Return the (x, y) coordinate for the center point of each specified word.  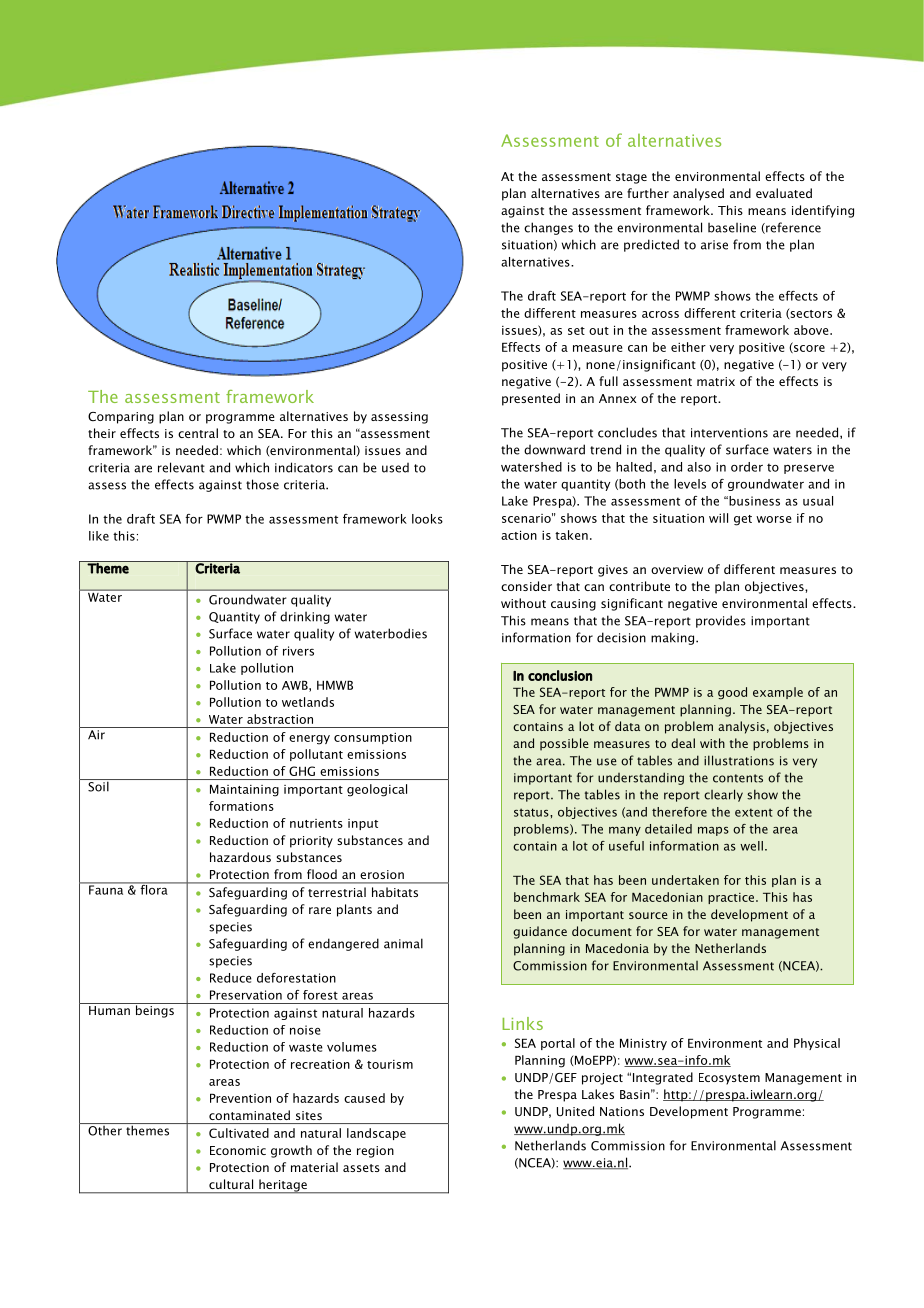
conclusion (560, 675)
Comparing (121, 418)
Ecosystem (729, 1079)
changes (548, 228)
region (375, 1152)
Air (96, 735)
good (732, 693)
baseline (732, 228)
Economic (238, 1150)
